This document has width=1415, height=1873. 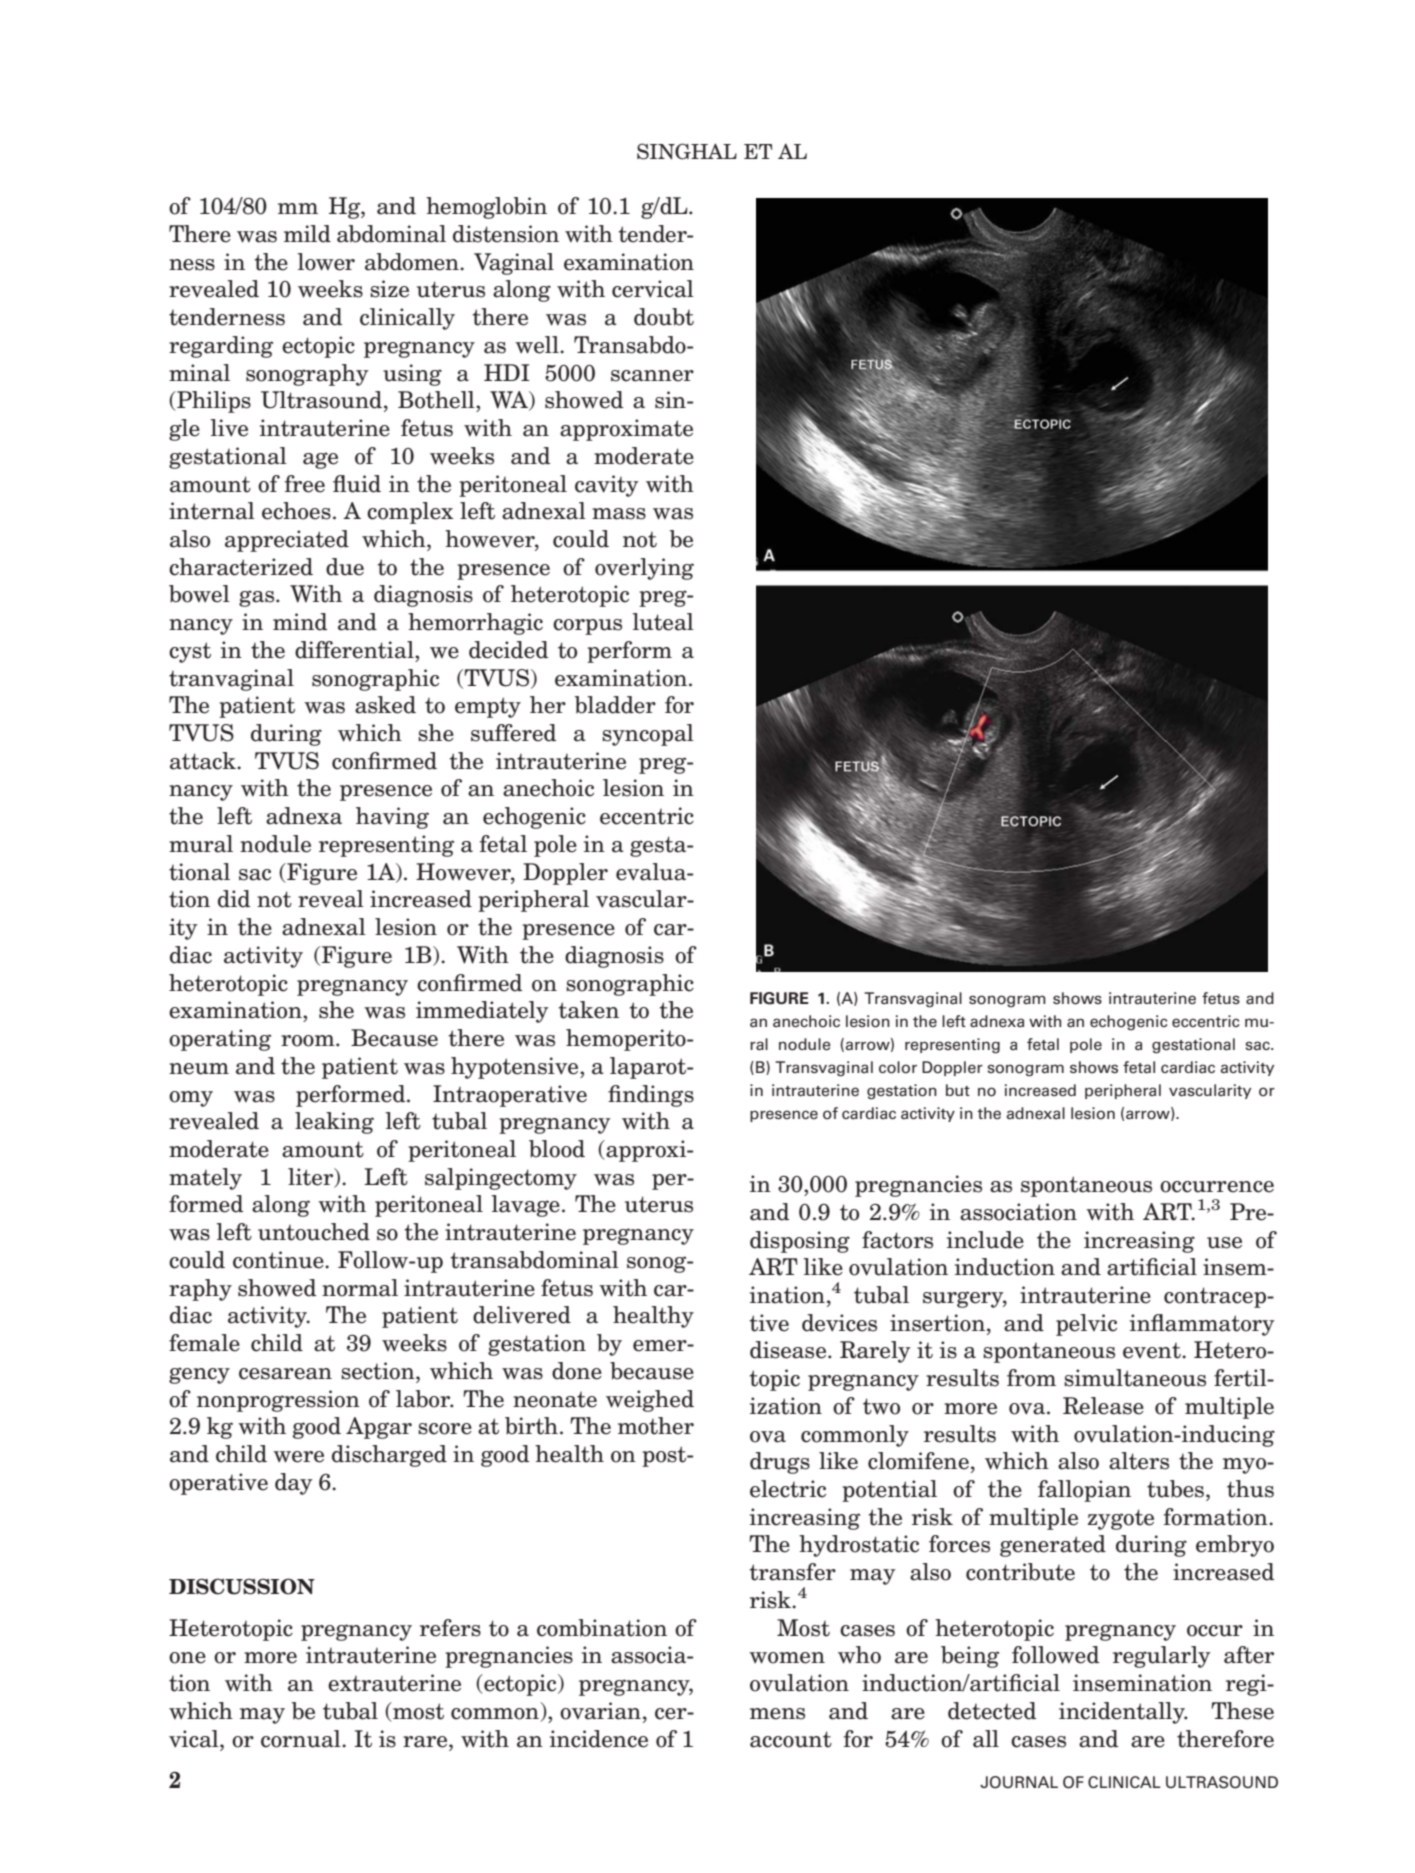 What do you see at coordinates (360, 1288) in the document?
I see `normal` at bounding box center [360, 1288].
